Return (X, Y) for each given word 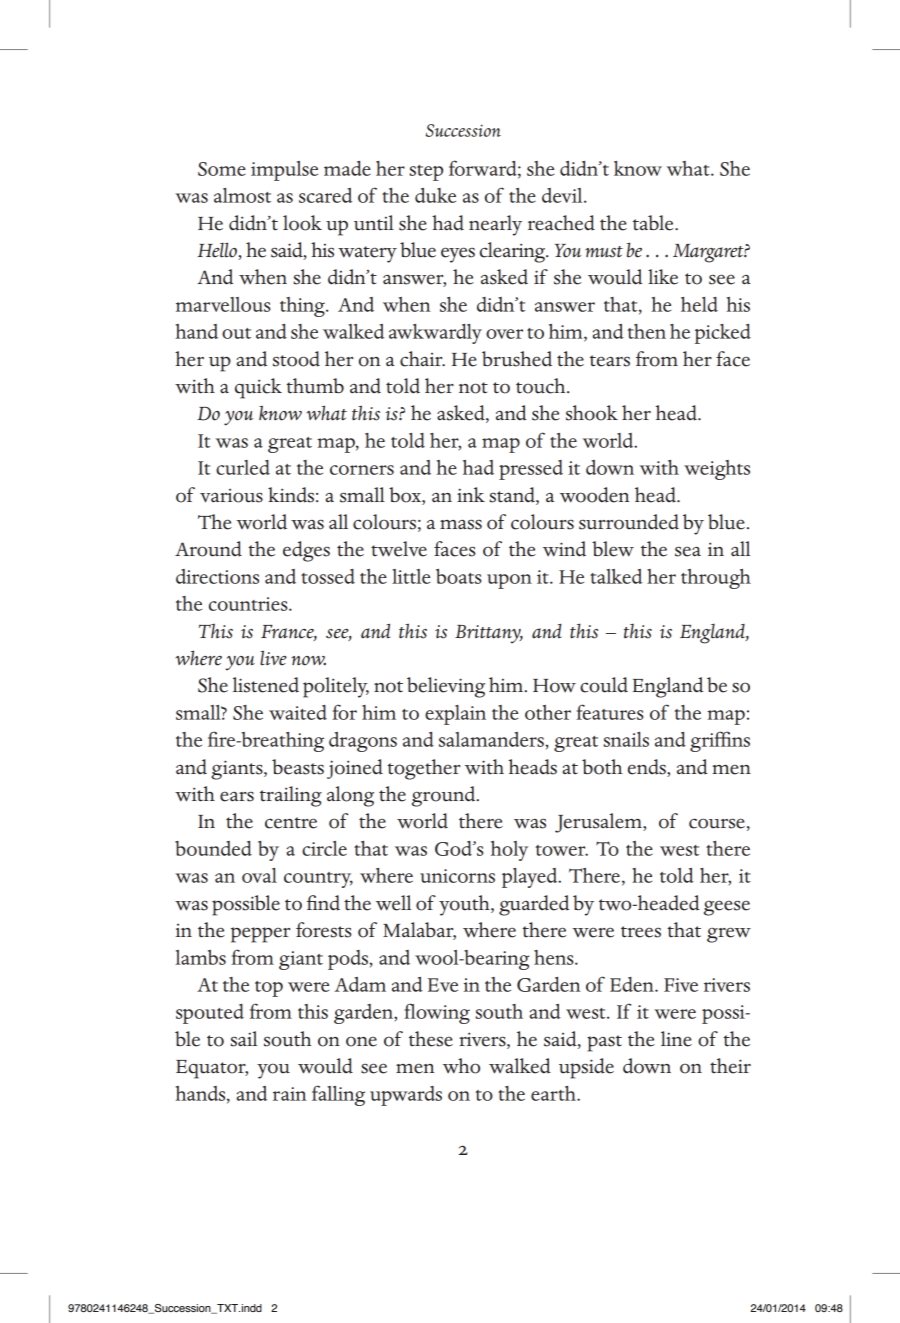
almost (242, 195)
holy (509, 851)
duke (435, 195)
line (676, 1039)
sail (244, 1039)
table (654, 223)
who (461, 1066)
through (716, 579)
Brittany (489, 634)
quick (258, 388)
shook (592, 413)
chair (422, 359)
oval (259, 875)
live (273, 658)
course (717, 823)
